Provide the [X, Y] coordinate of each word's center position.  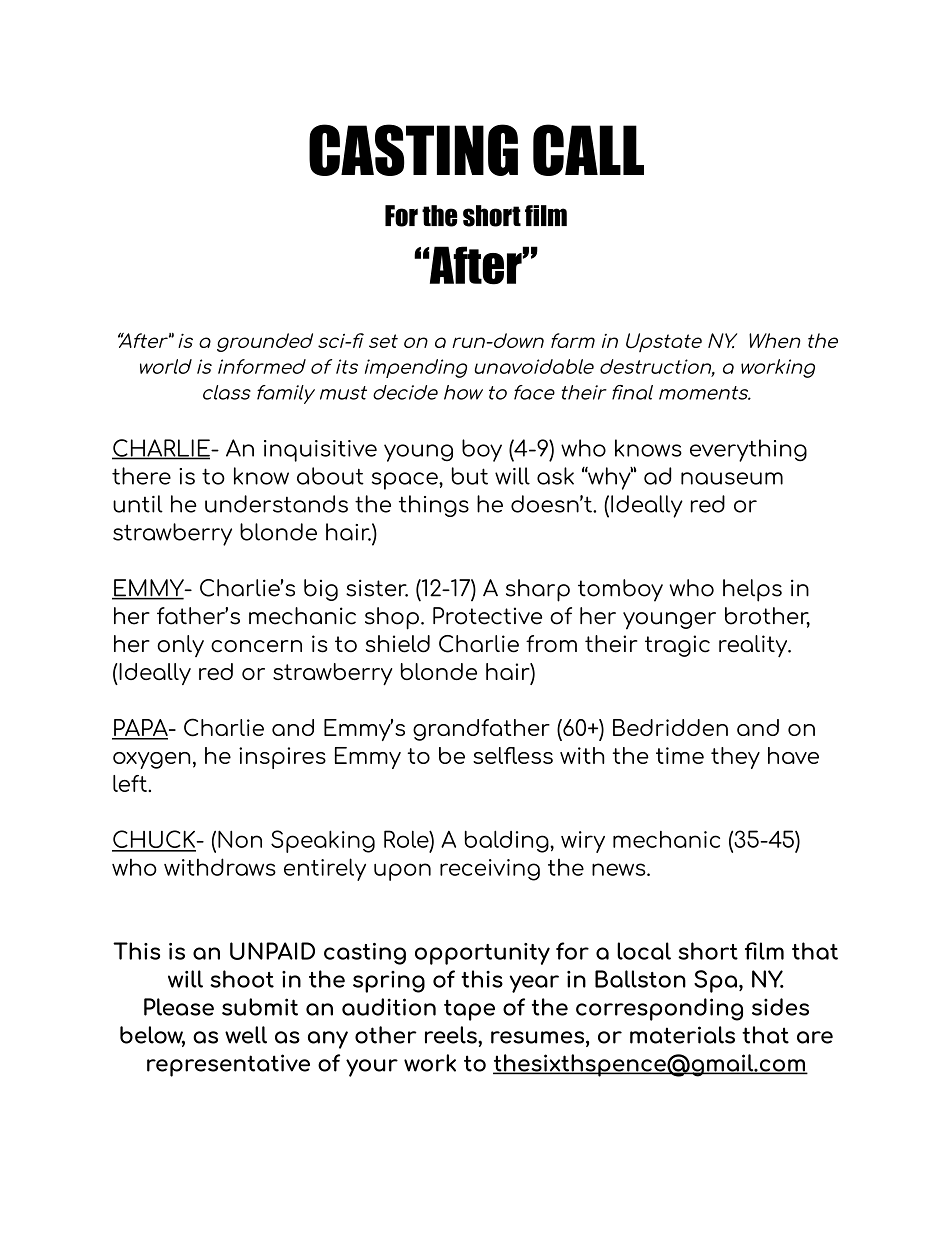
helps [752, 590]
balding [508, 841]
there [141, 476]
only [180, 646]
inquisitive [320, 451]
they [735, 758]
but [470, 476]
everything [748, 450]
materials [682, 1035]
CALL [588, 150]
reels [452, 1035]
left [131, 783]
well [246, 1035]
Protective [487, 616]
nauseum [732, 478]
